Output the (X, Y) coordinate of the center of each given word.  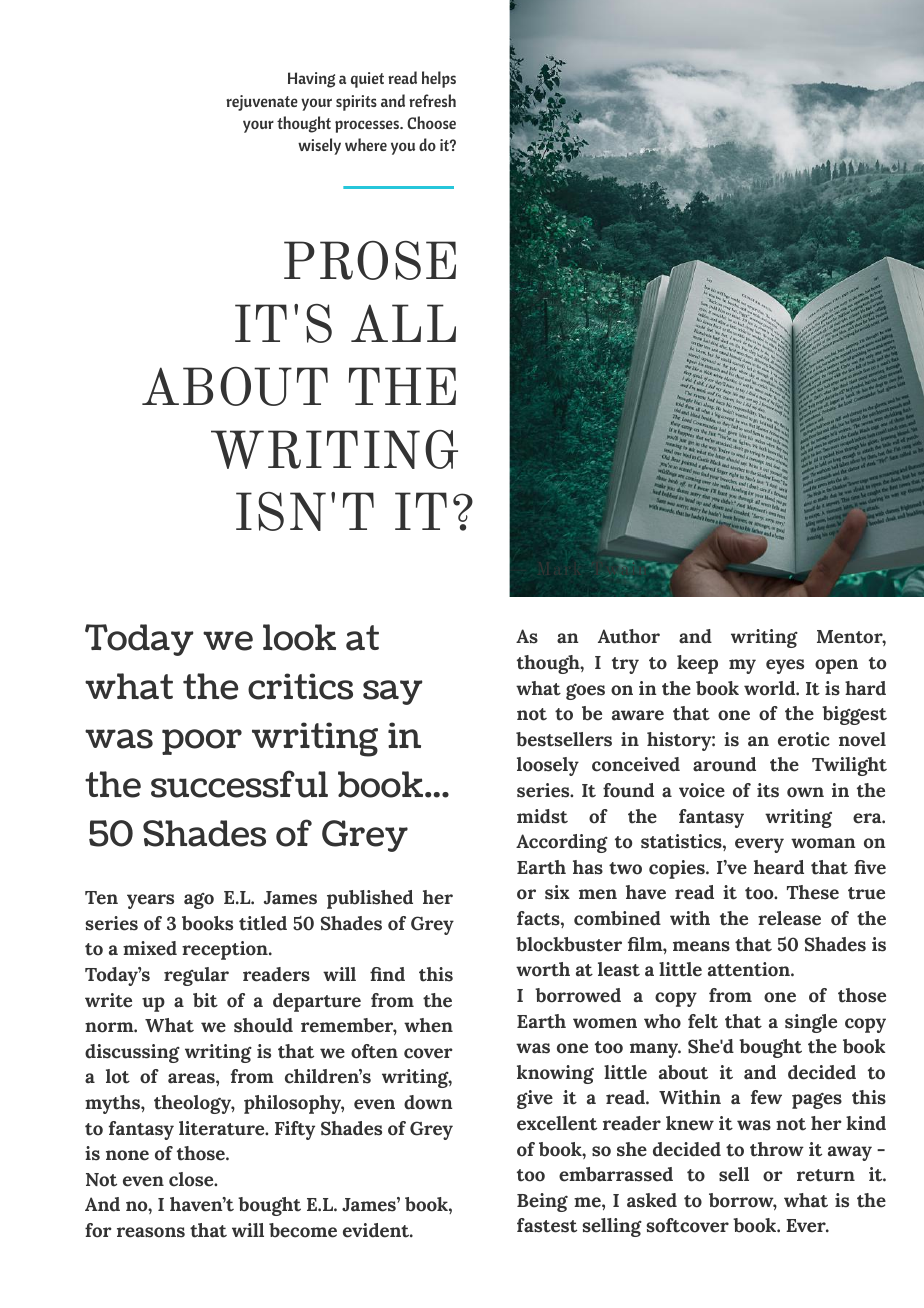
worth (543, 969)
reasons (151, 1232)
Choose (431, 122)
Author (629, 636)
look (299, 637)
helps (439, 79)
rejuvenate (262, 103)
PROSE (370, 260)
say (392, 692)
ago (199, 901)
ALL (403, 323)
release (789, 918)
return (826, 1175)
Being (542, 1202)
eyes (785, 666)
